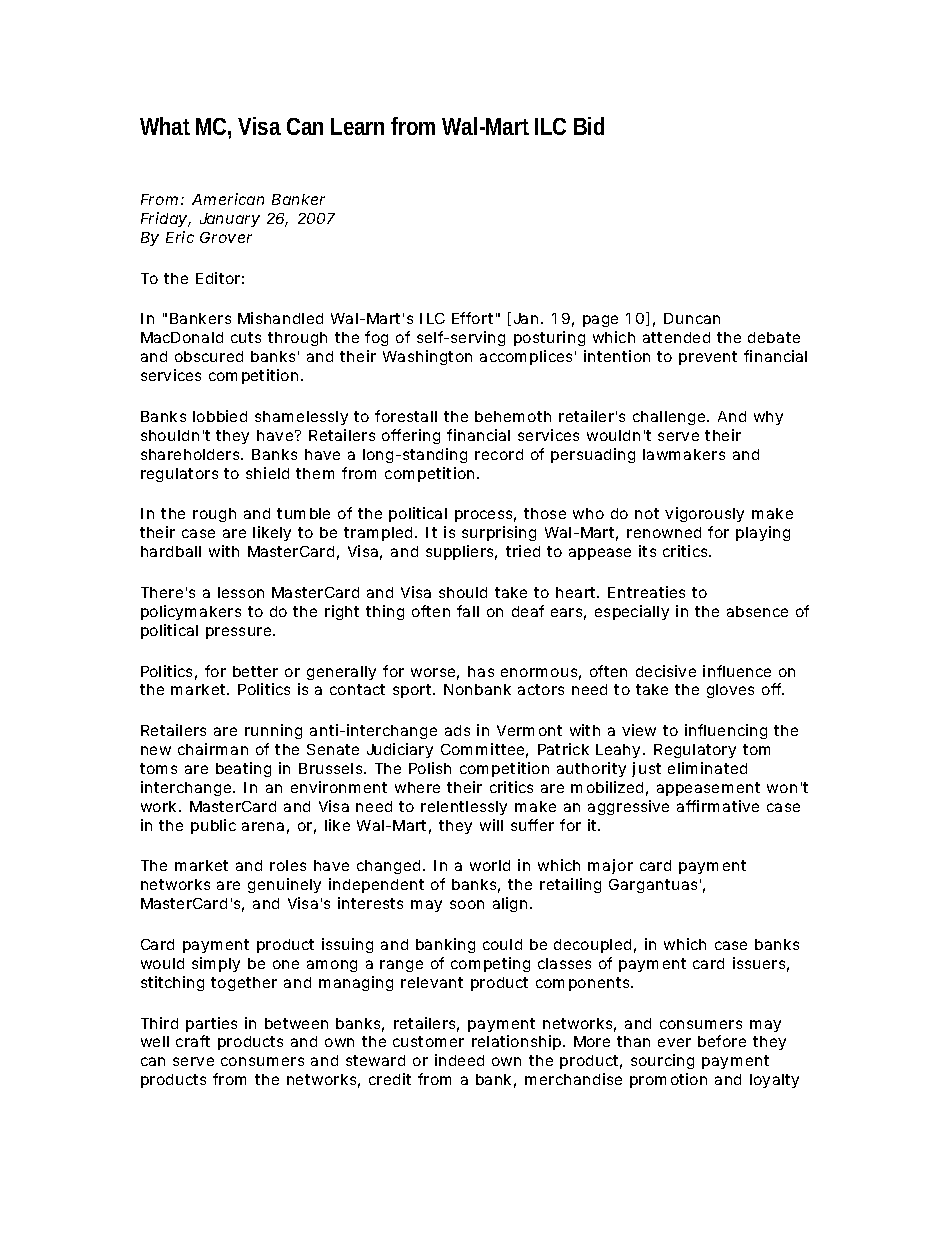 This screenshot has height=1233, width=952. What do you see at coordinates (589, 126) in the screenshot?
I see `Bid` at bounding box center [589, 126].
